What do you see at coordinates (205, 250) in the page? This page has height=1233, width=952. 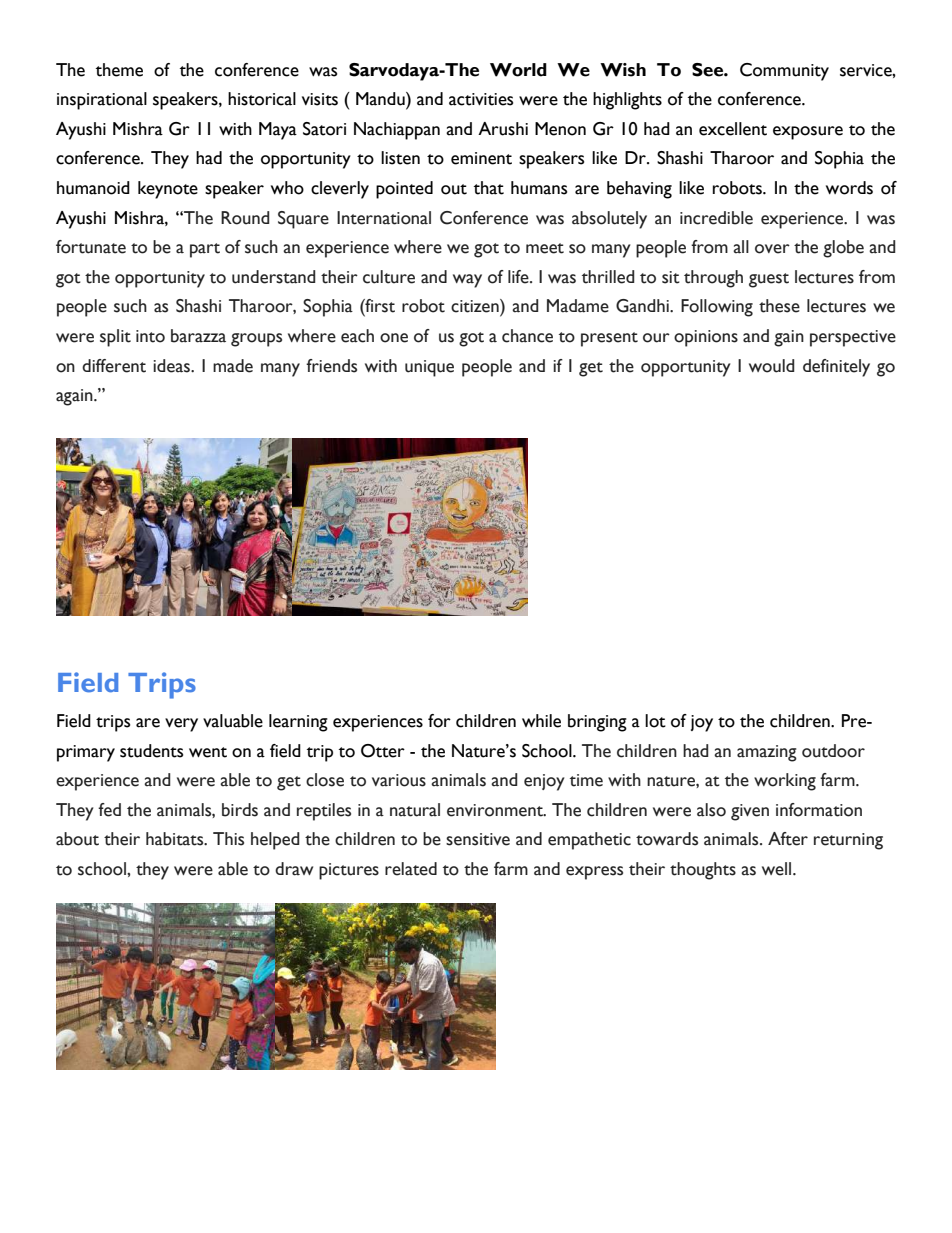 I see `part` at bounding box center [205, 250].
